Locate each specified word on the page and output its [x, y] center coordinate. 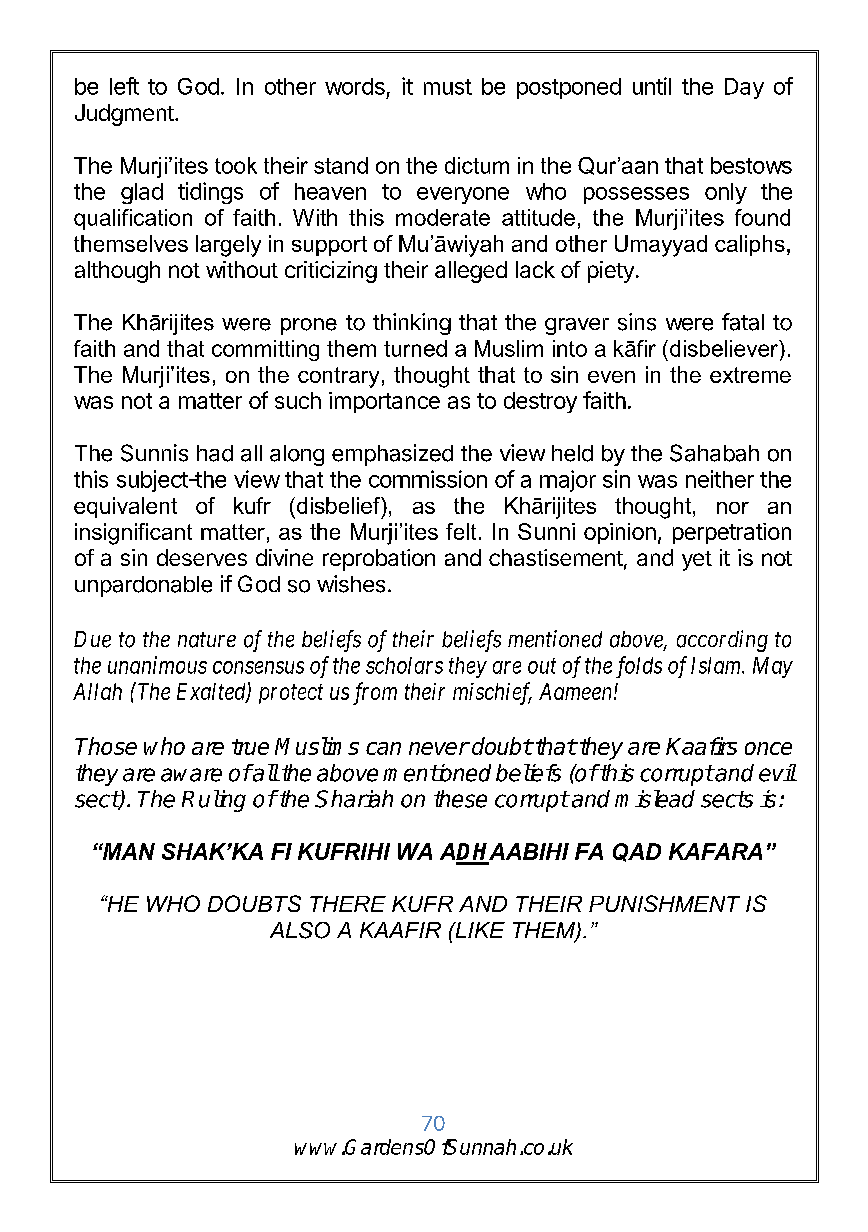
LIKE [479, 930]
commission [428, 479]
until [652, 86]
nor [733, 508]
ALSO [300, 930]
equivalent [125, 507]
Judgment [125, 115]
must [448, 87]
